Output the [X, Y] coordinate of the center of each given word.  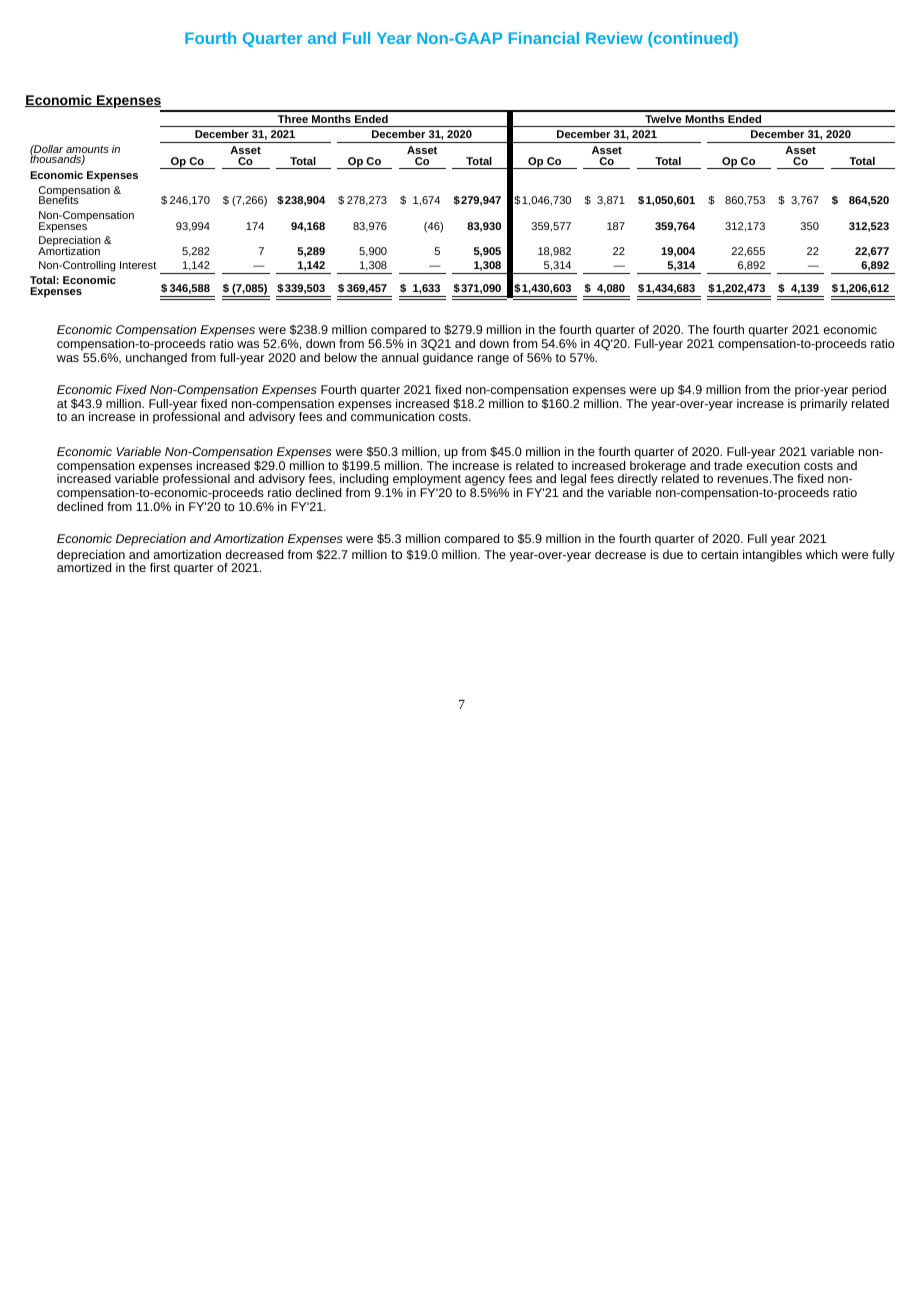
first [160, 567]
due [673, 554]
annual [400, 357]
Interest [138, 265]
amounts [87, 151]
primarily [824, 405]
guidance [448, 357]
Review [614, 38]
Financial [544, 38]
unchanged [156, 357]
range [493, 360]
